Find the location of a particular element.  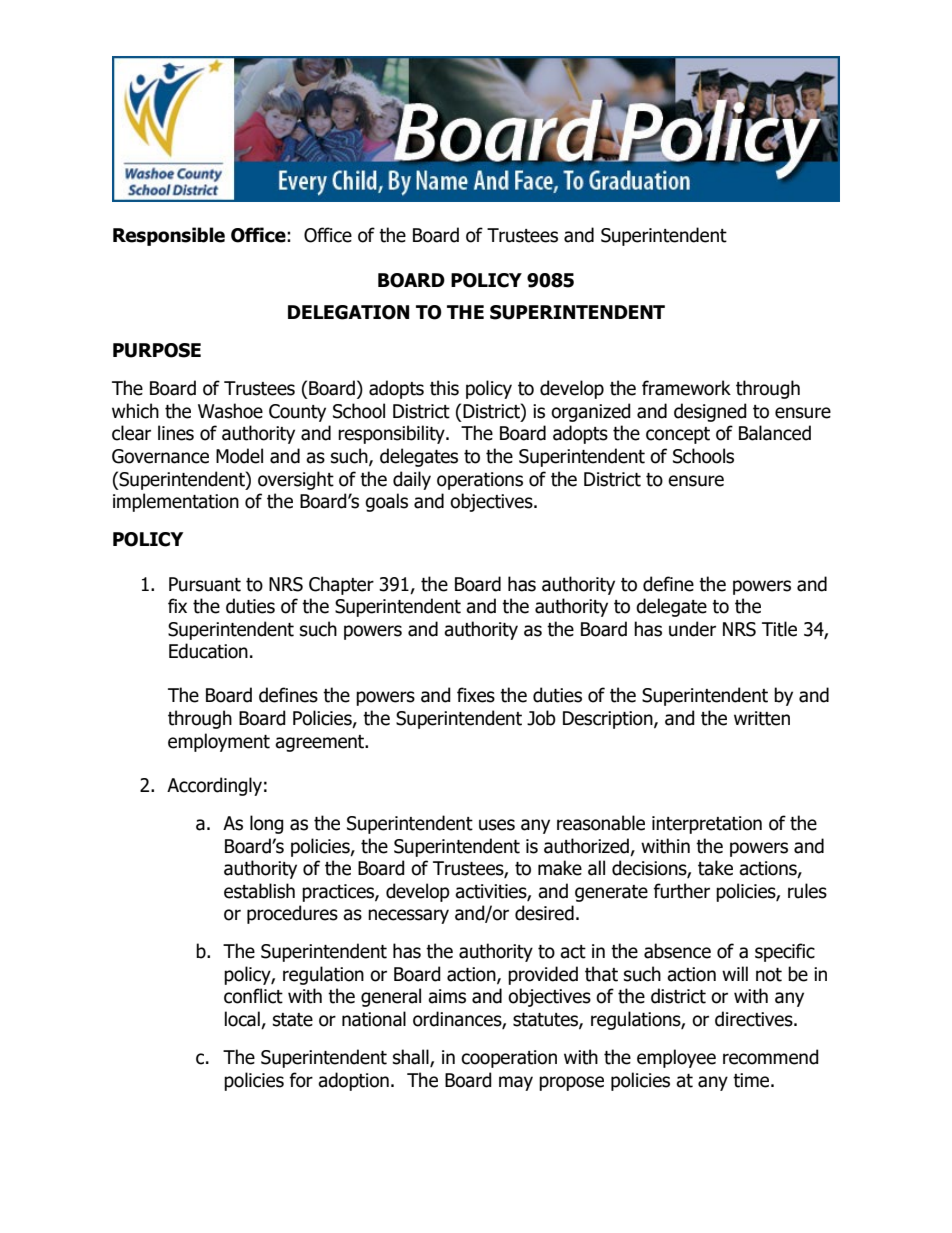

framework is located at coordinates (686, 388).
